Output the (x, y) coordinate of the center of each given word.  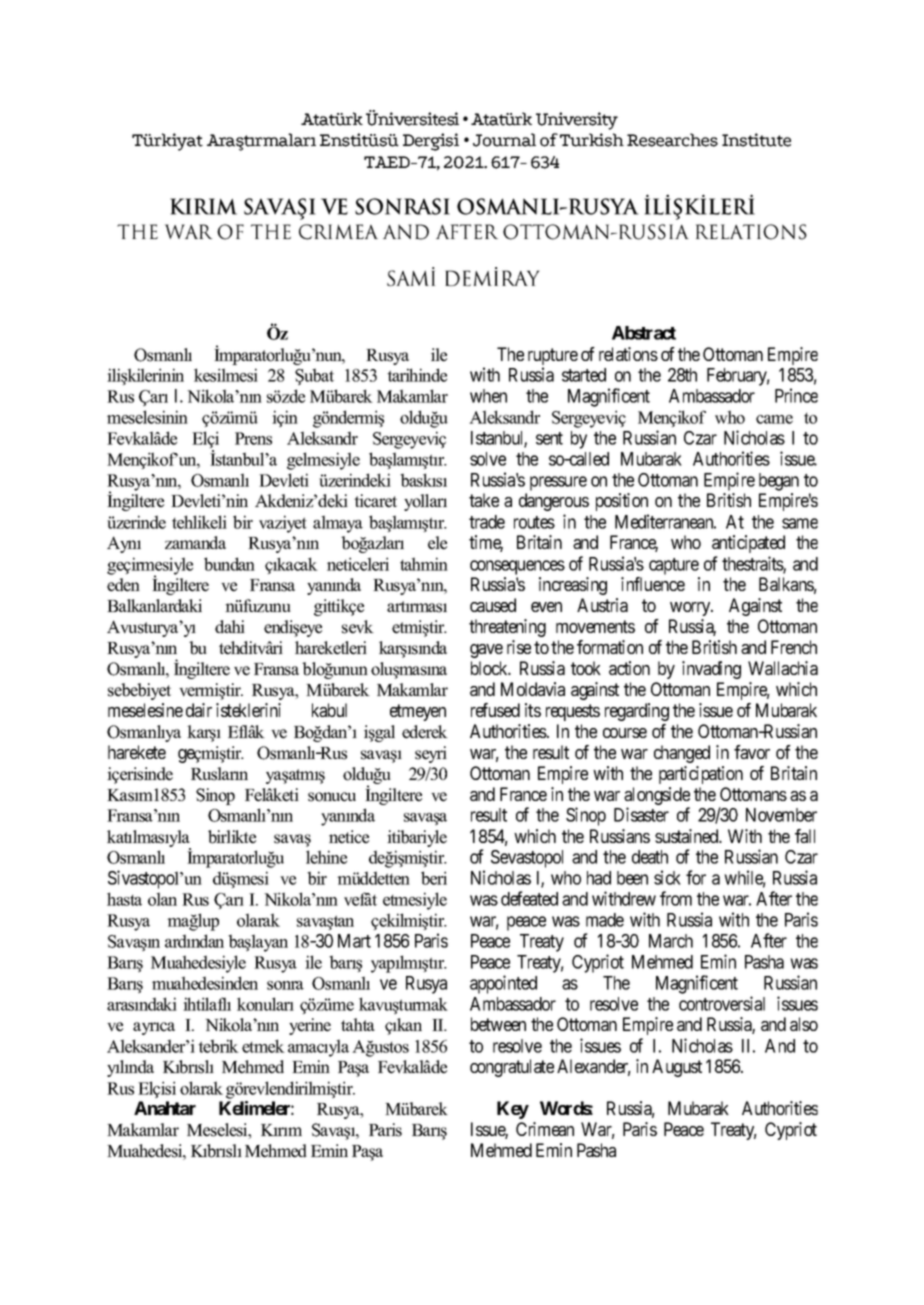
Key (513, 1110)
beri (434, 878)
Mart (354, 941)
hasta (124, 899)
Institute (756, 140)
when (488, 396)
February (738, 377)
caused (493, 605)
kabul (329, 710)
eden (123, 585)
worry (691, 609)
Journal (504, 140)
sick (667, 877)
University (577, 121)
